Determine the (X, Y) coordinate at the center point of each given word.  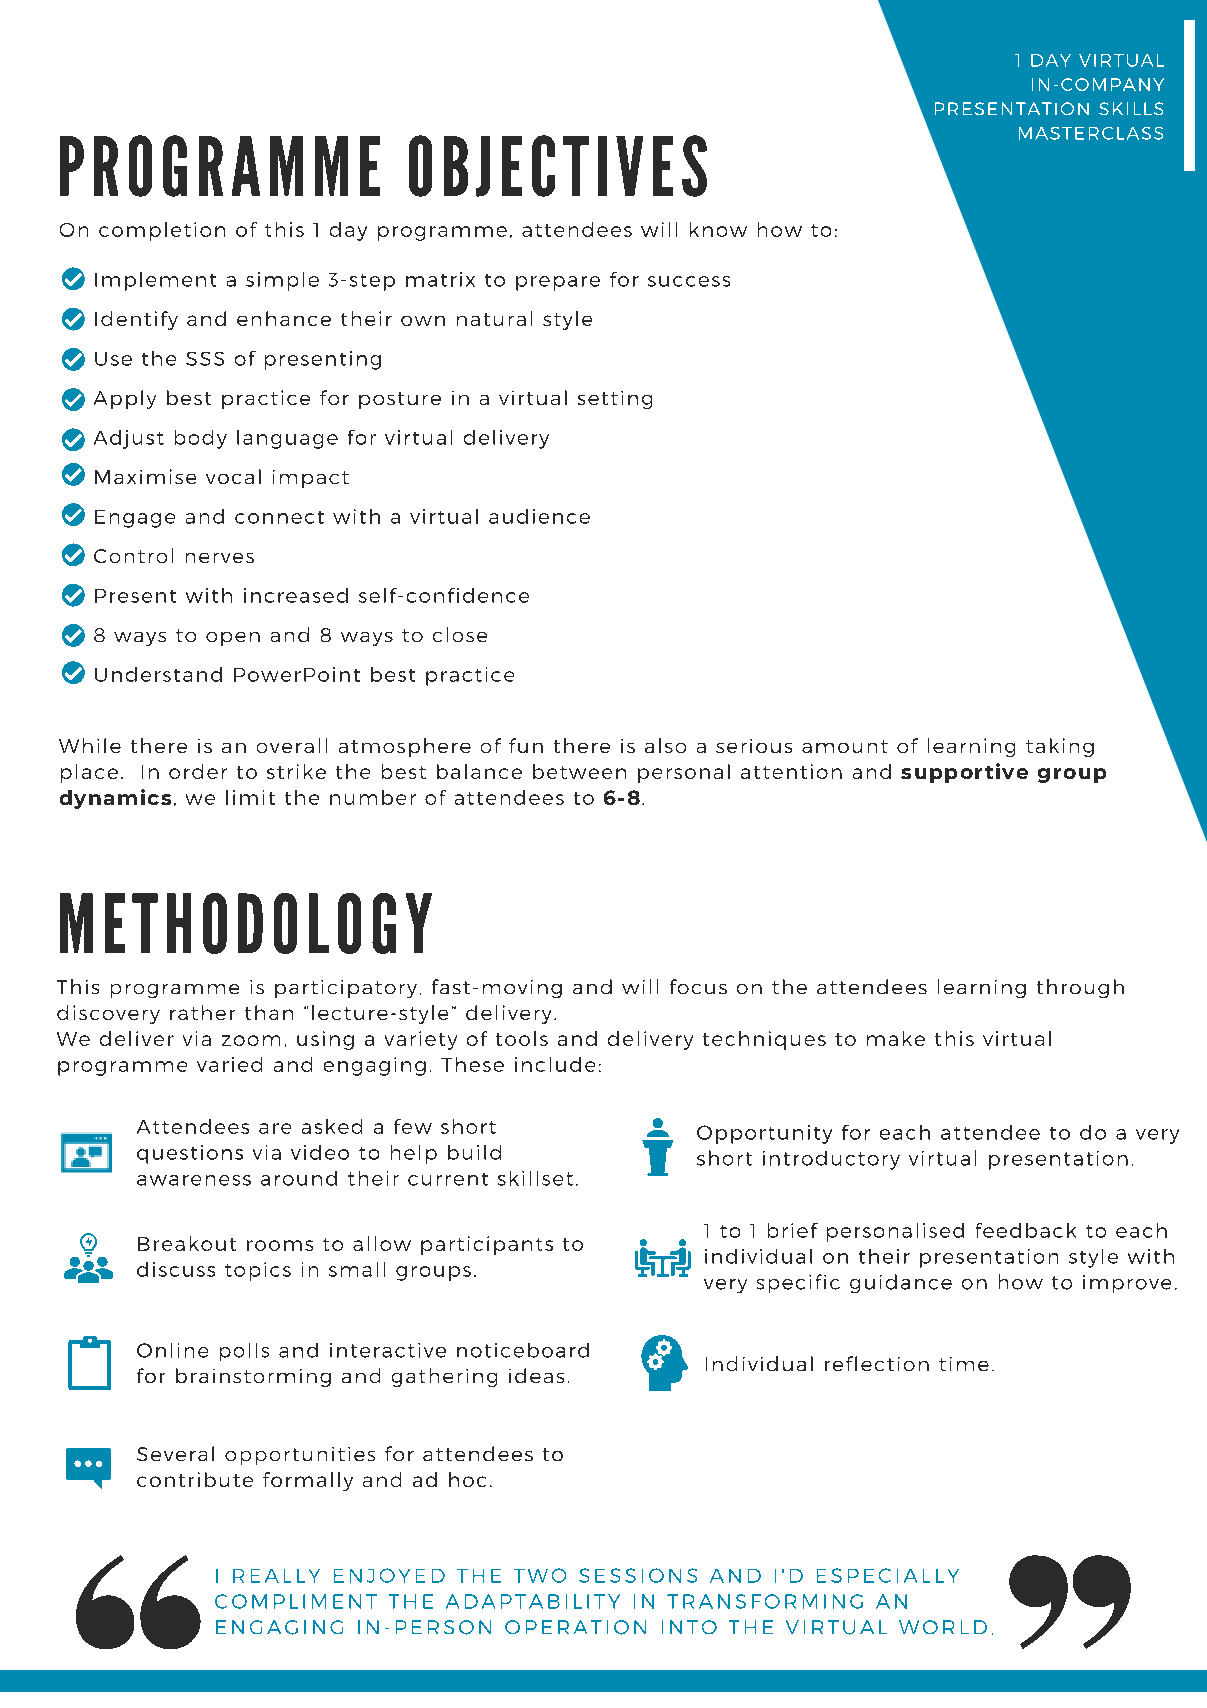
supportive (964, 773)
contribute (195, 1479)
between (579, 771)
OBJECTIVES (558, 166)
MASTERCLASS (1091, 133)
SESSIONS (638, 1575)
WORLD (943, 1627)
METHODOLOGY (246, 923)
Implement (155, 281)
